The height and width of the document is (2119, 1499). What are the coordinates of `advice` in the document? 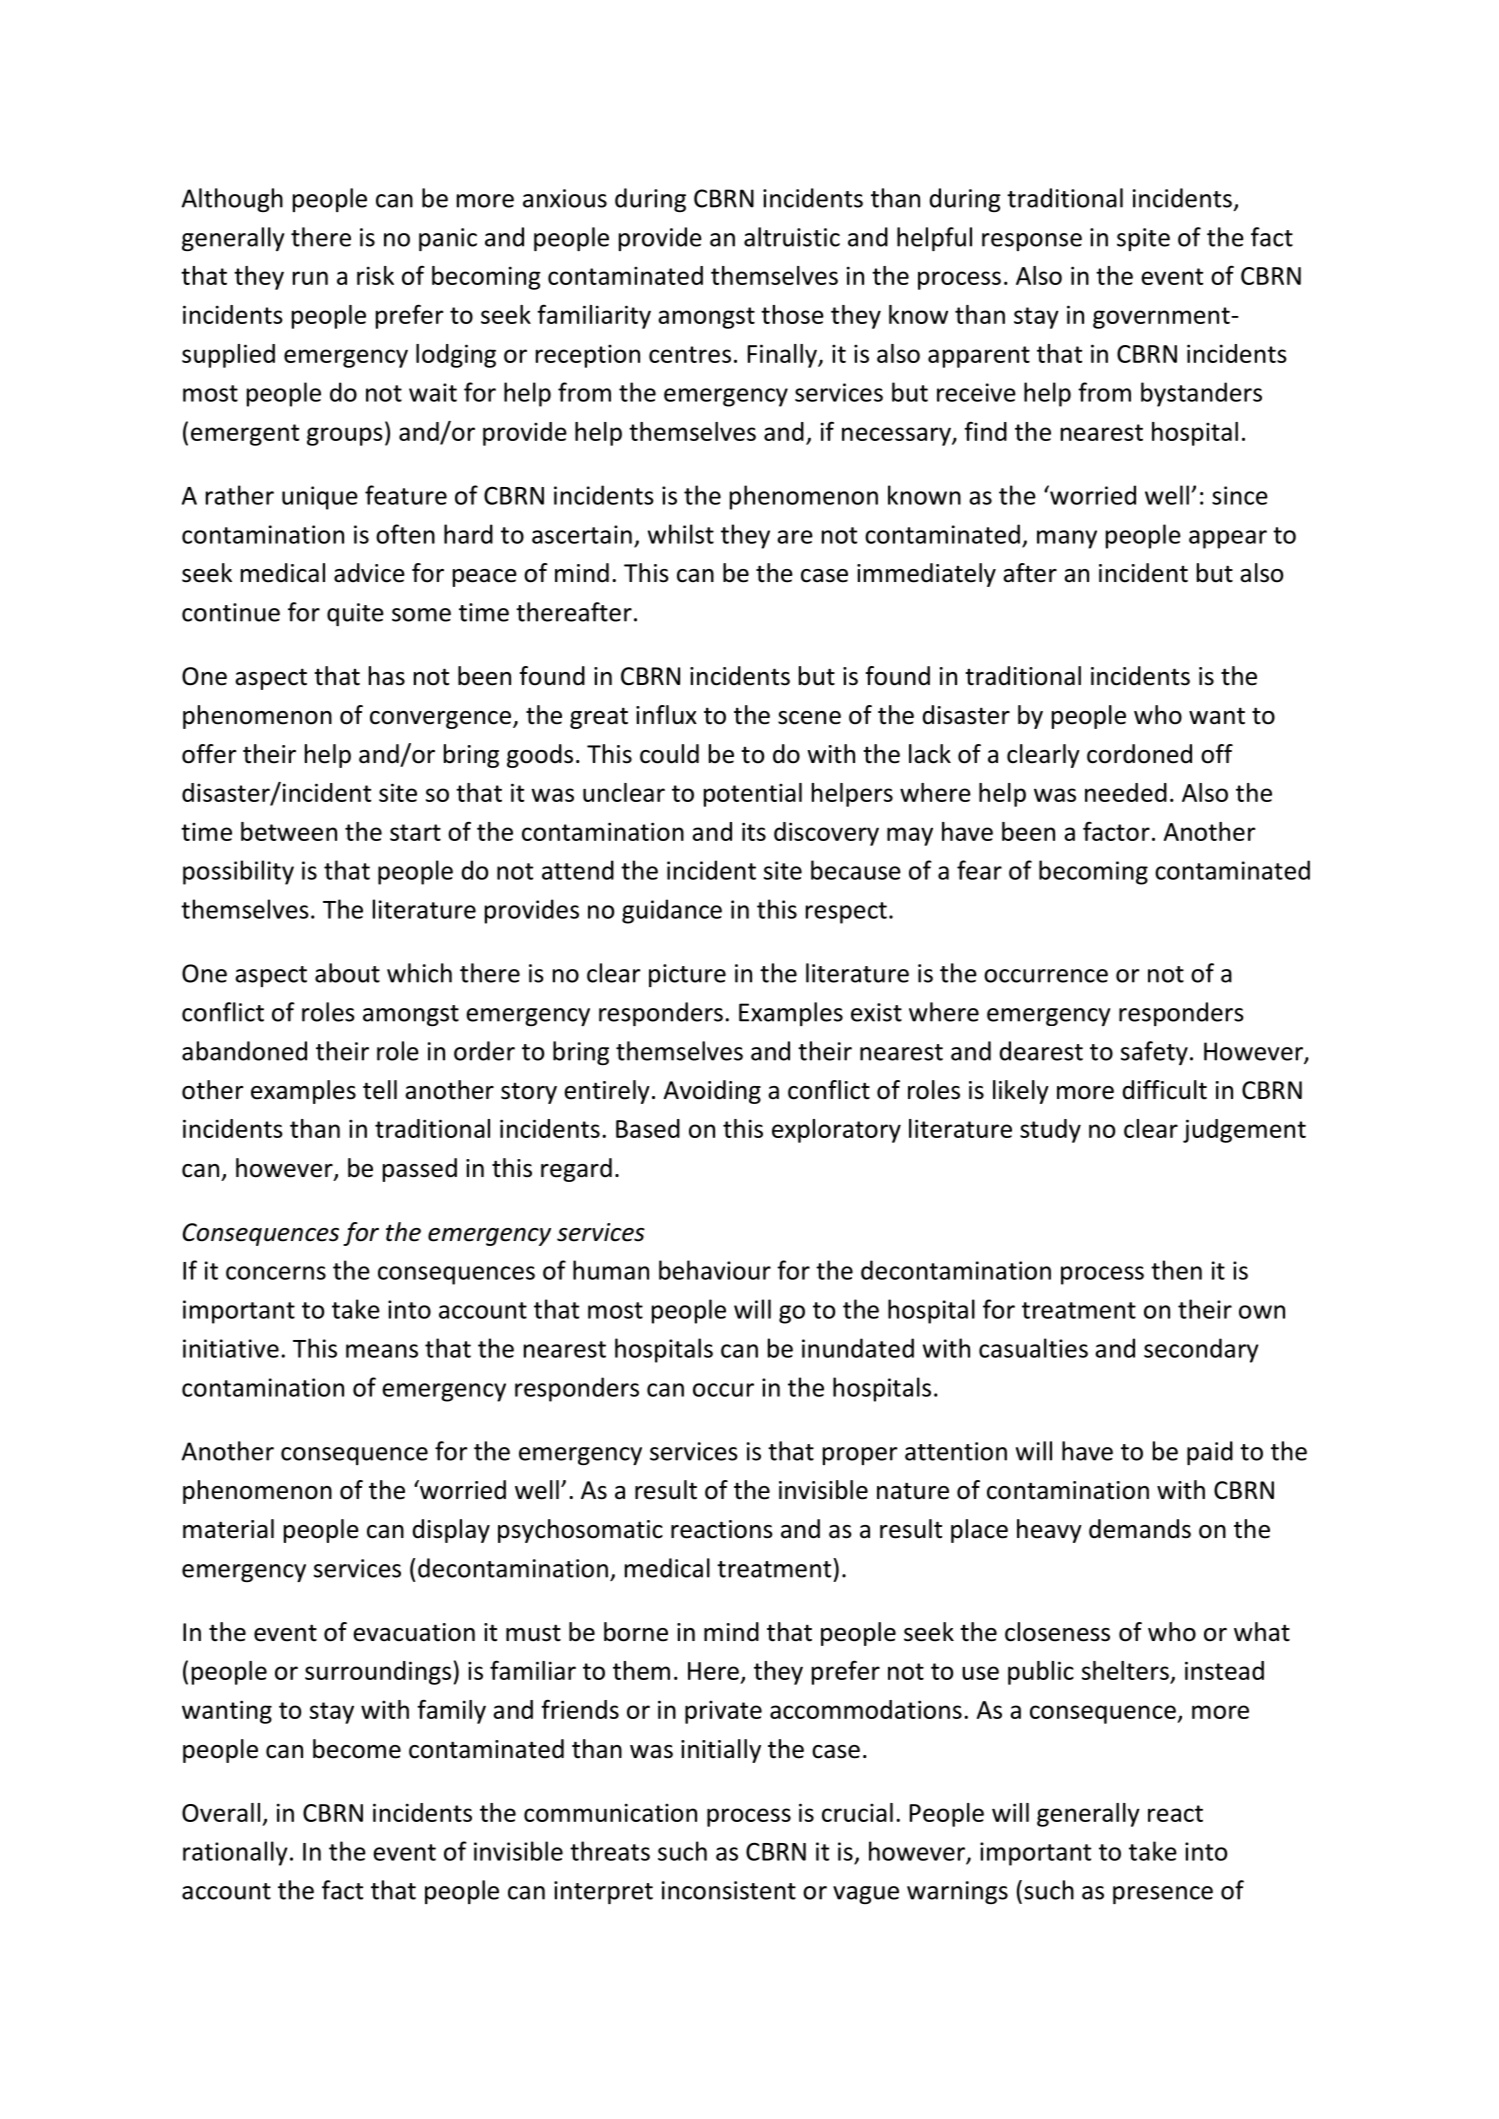 It's located at (369, 573).
